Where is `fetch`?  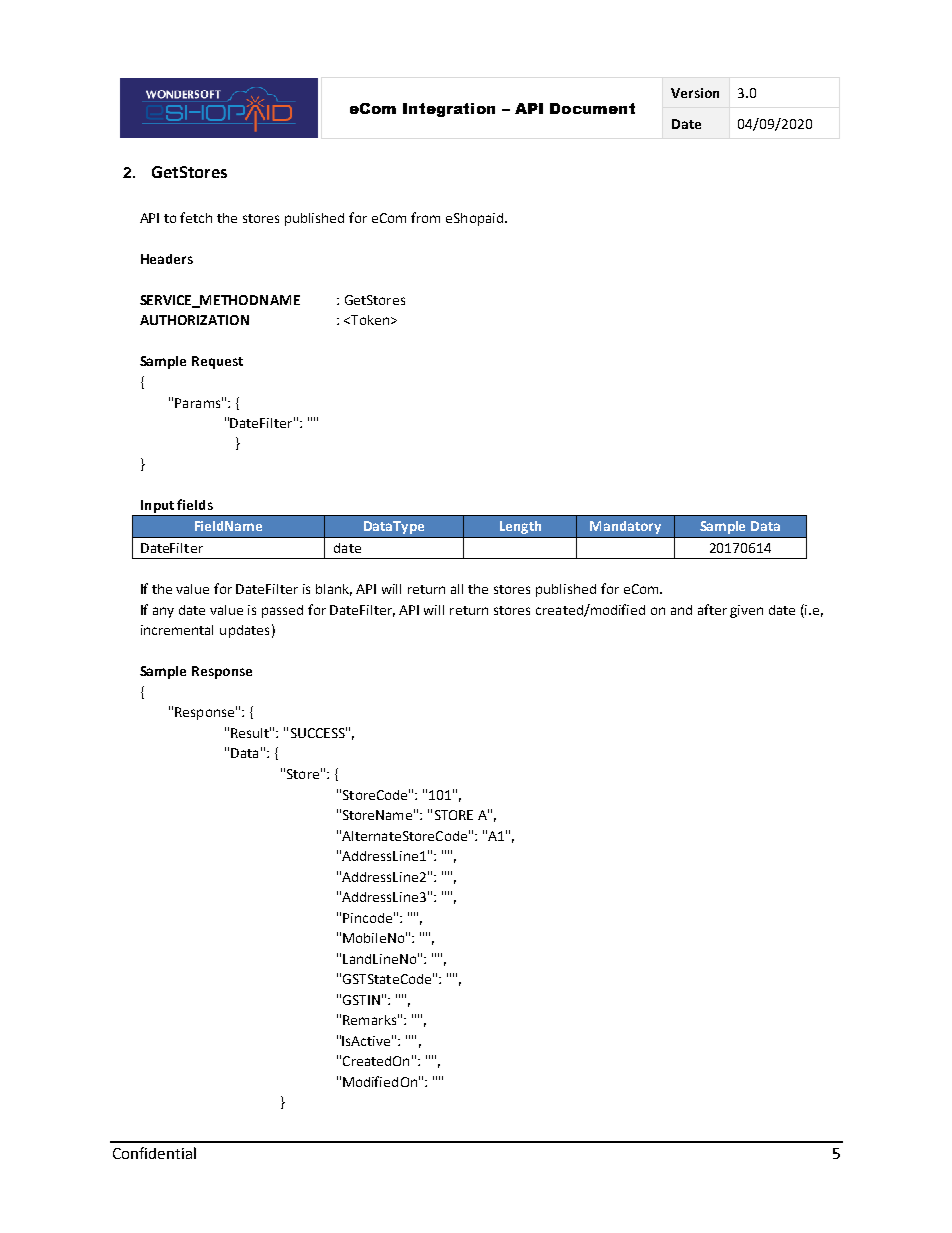
fetch is located at coordinates (196, 217).
